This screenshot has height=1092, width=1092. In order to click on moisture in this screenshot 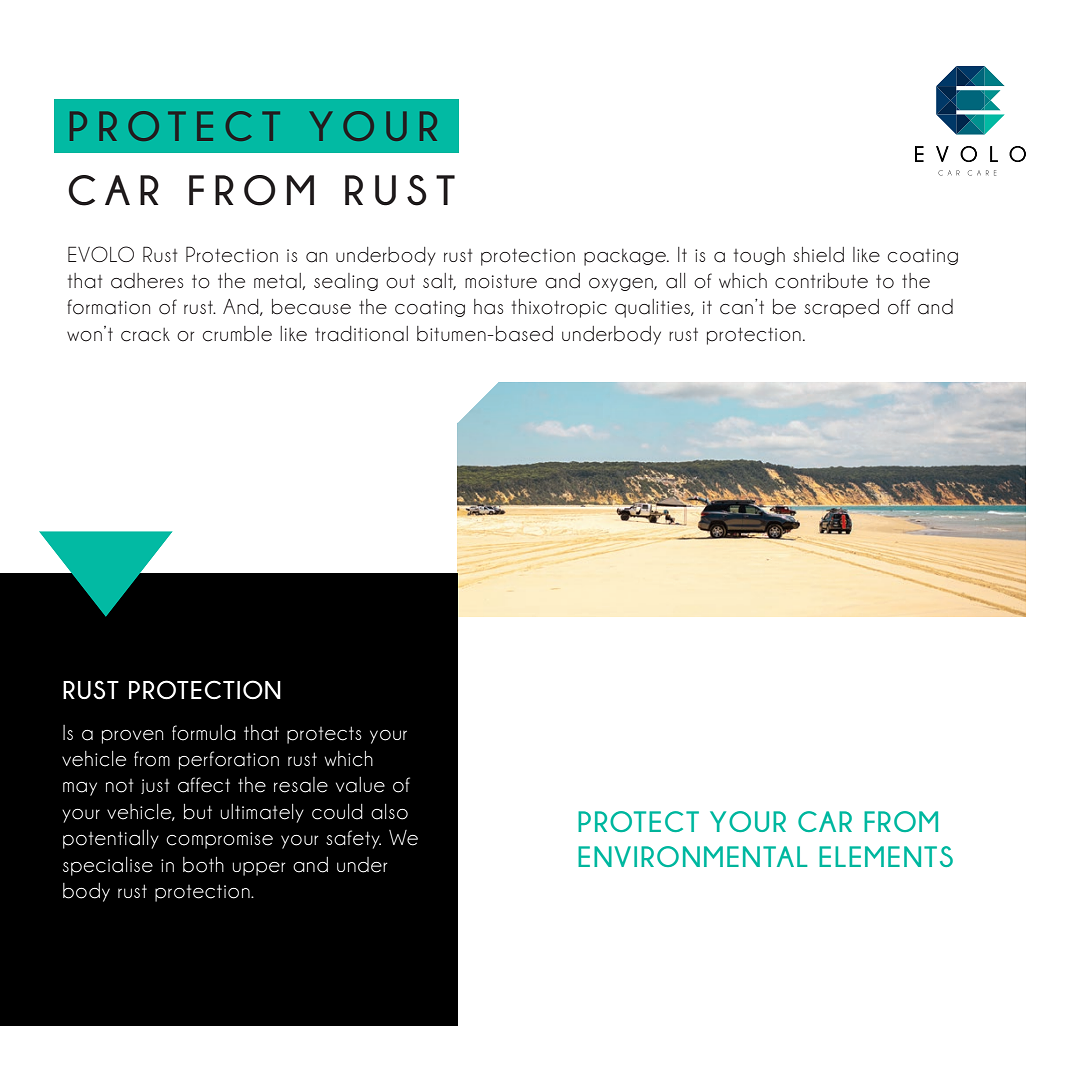, I will do `click(501, 281)`.
